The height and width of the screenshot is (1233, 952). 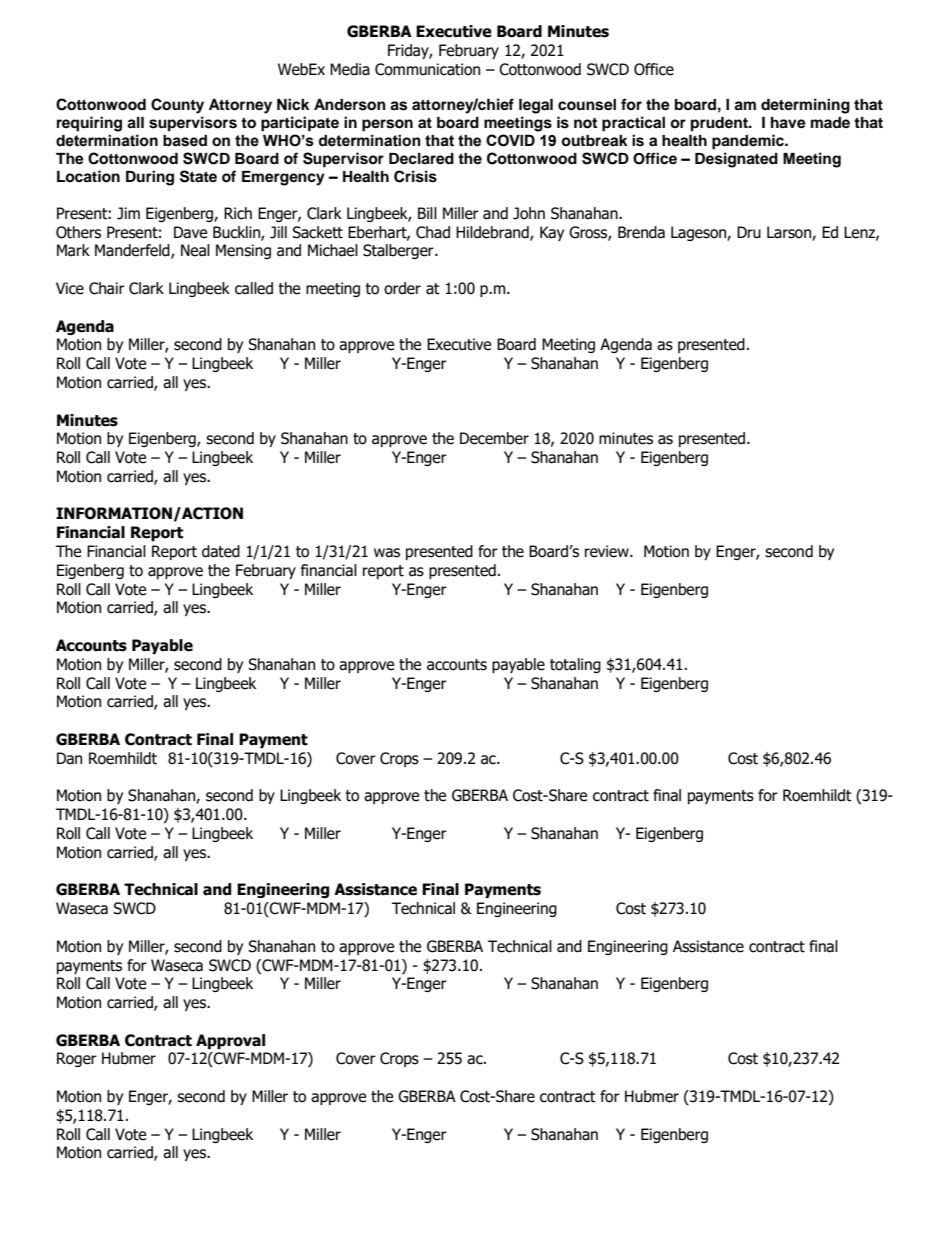 What do you see at coordinates (107, 288) in the screenshot?
I see `Chair` at bounding box center [107, 288].
